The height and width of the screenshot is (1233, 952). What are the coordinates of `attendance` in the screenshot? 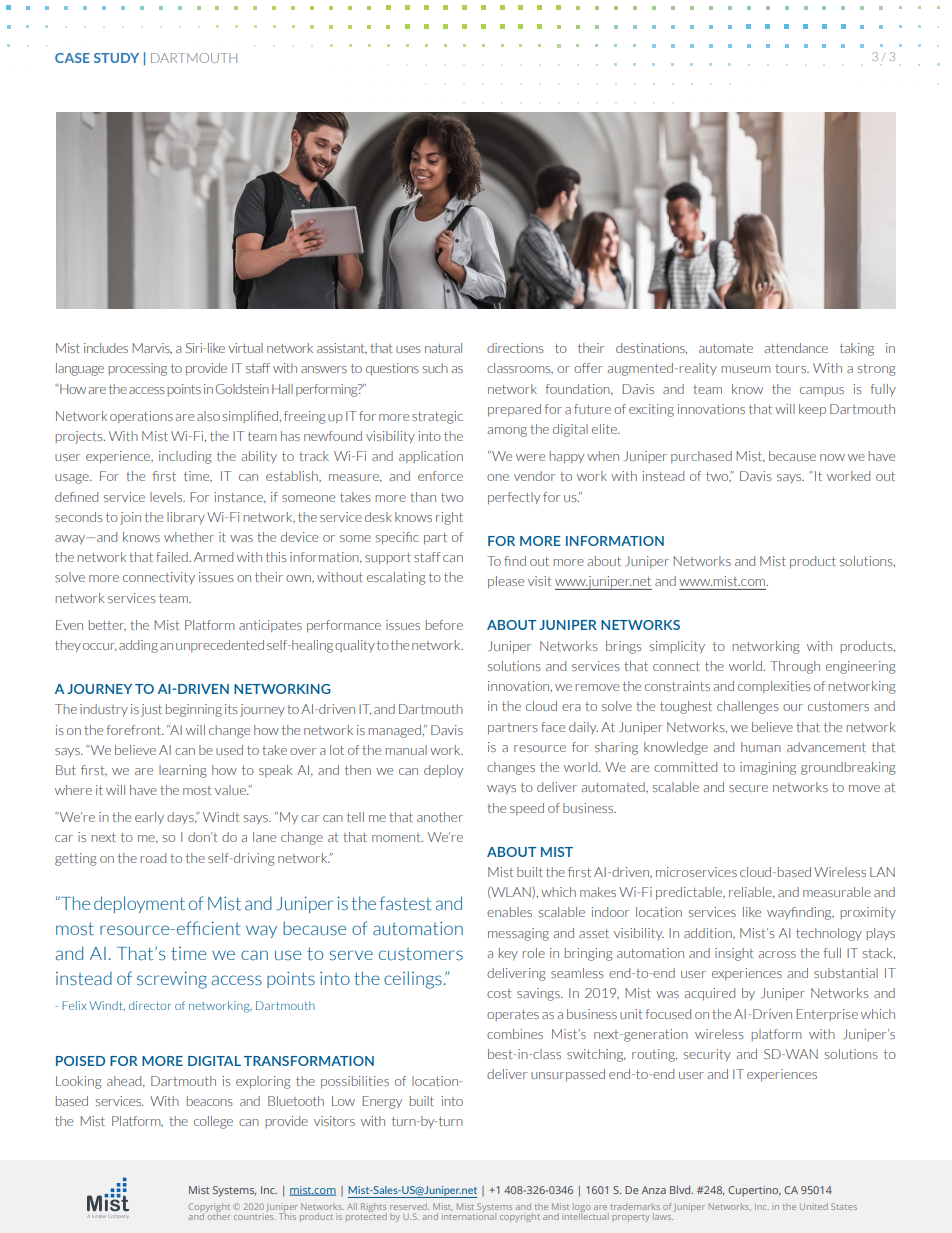 It's located at (796, 348).
